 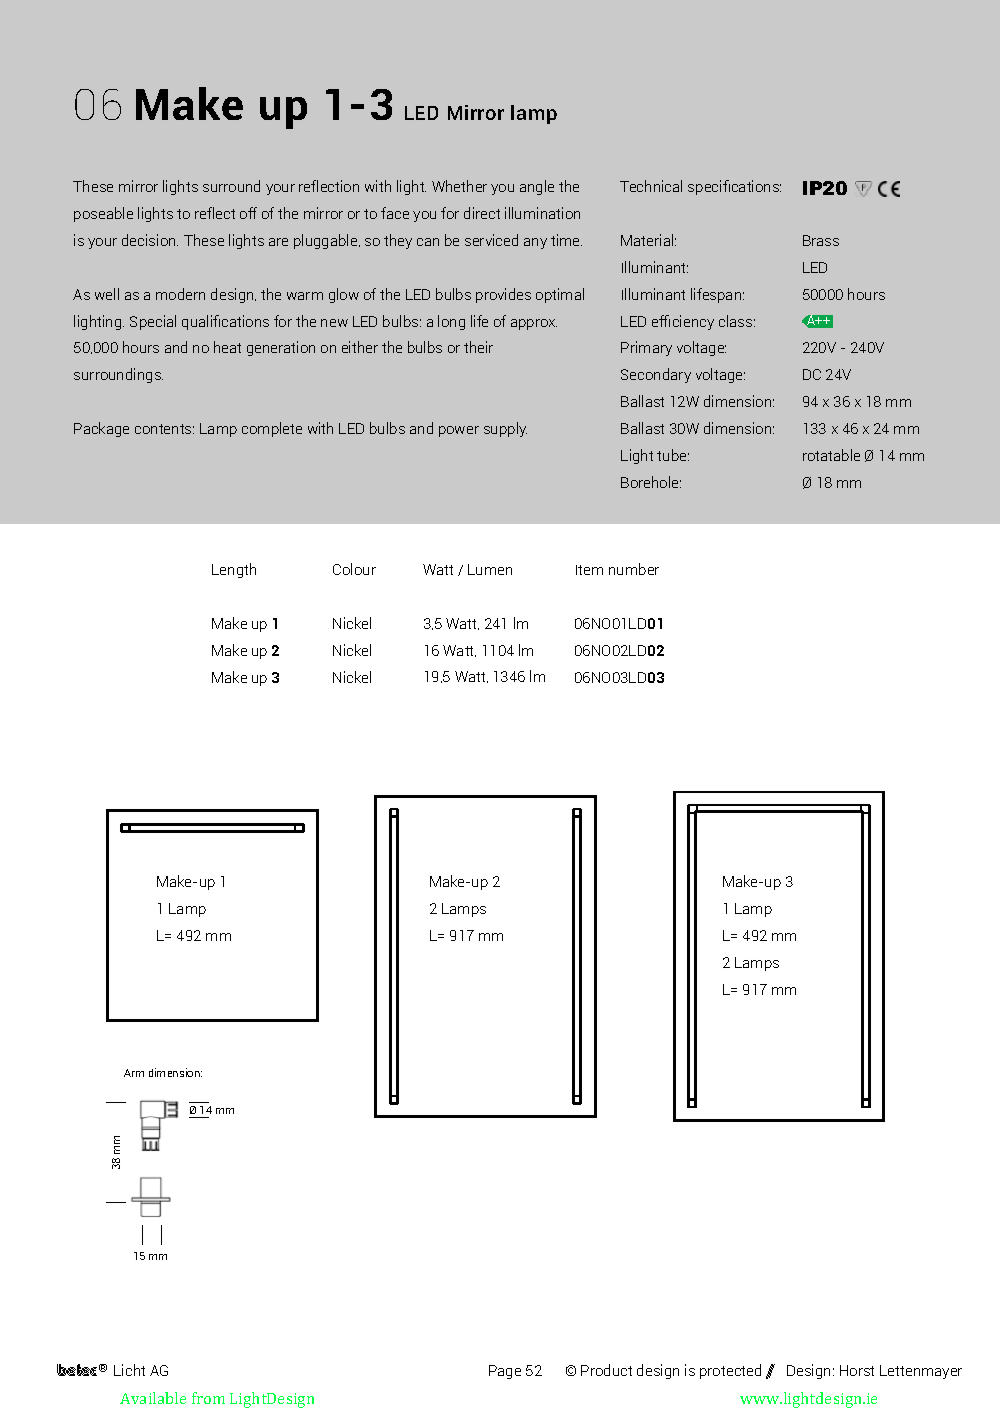 I want to click on Length, so click(x=234, y=570).
